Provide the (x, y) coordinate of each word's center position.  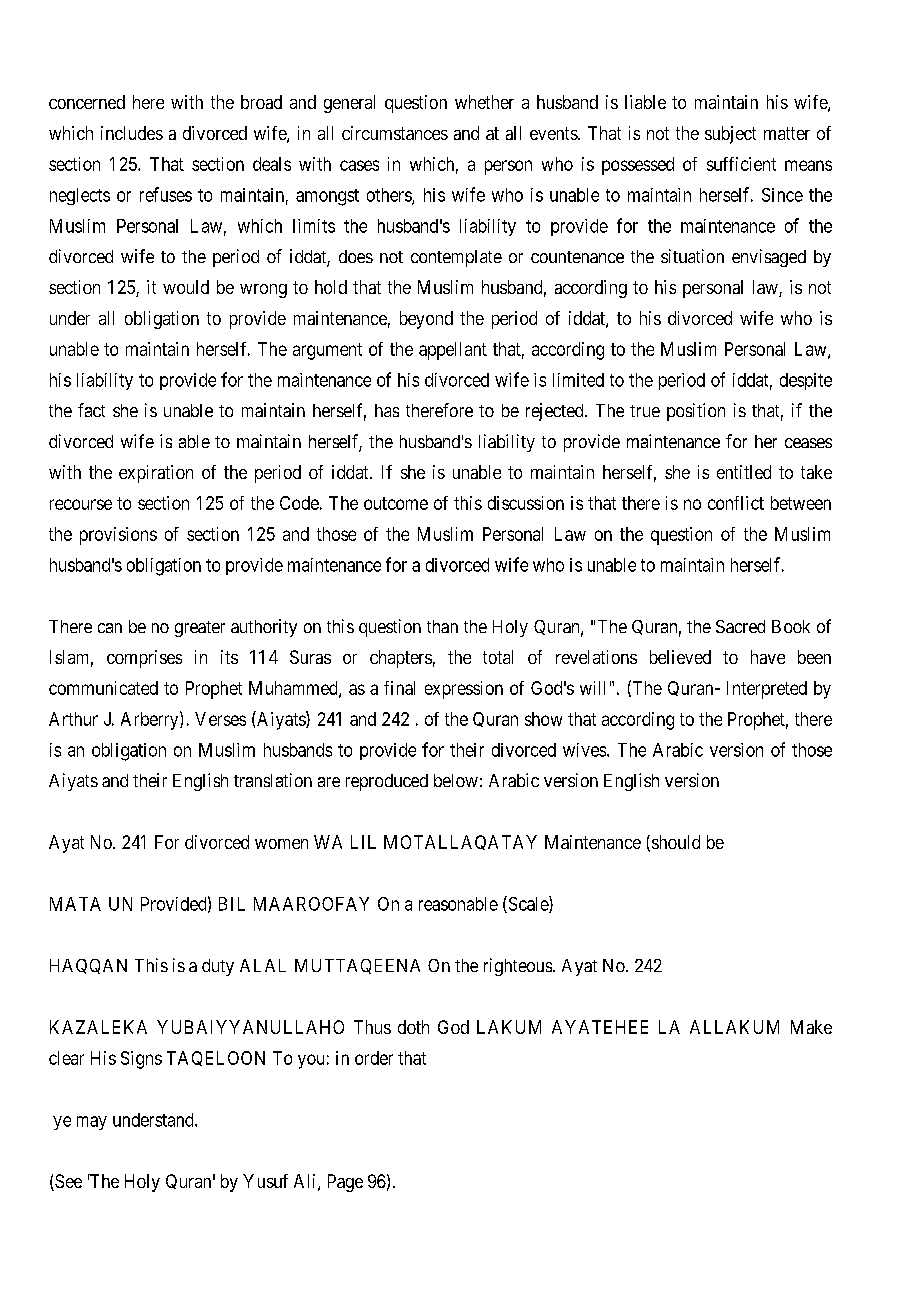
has (387, 410)
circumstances (395, 133)
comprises (144, 659)
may (92, 1123)
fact (91, 410)
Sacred (740, 626)
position (696, 412)
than (442, 626)
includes (132, 133)
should (676, 842)
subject (730, 135)
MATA (75, 904)
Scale (528, 904)
